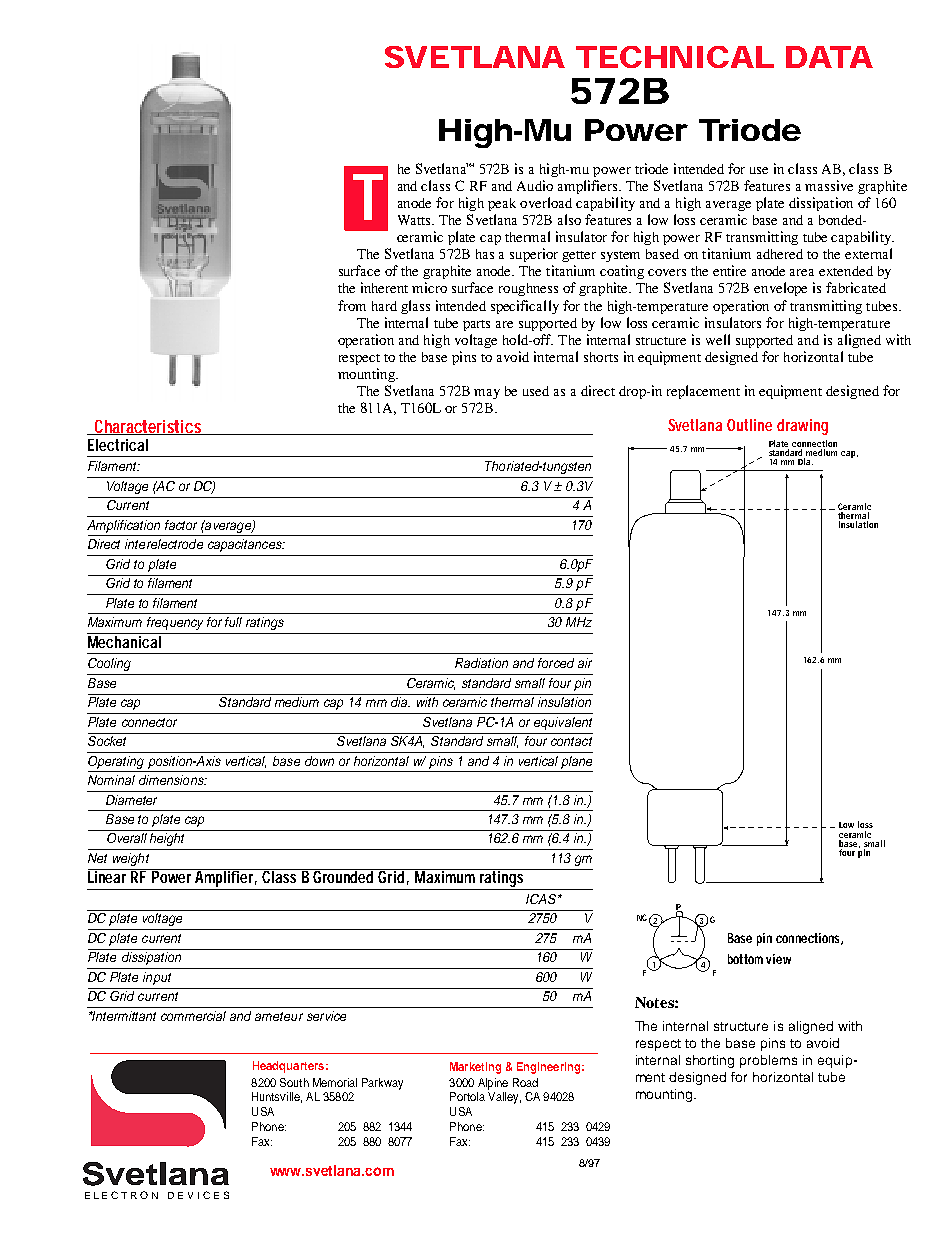  What do you see at coordinates (493, 1084) in the image?
I see `Alpine` at bounding box center [493, 1084].
